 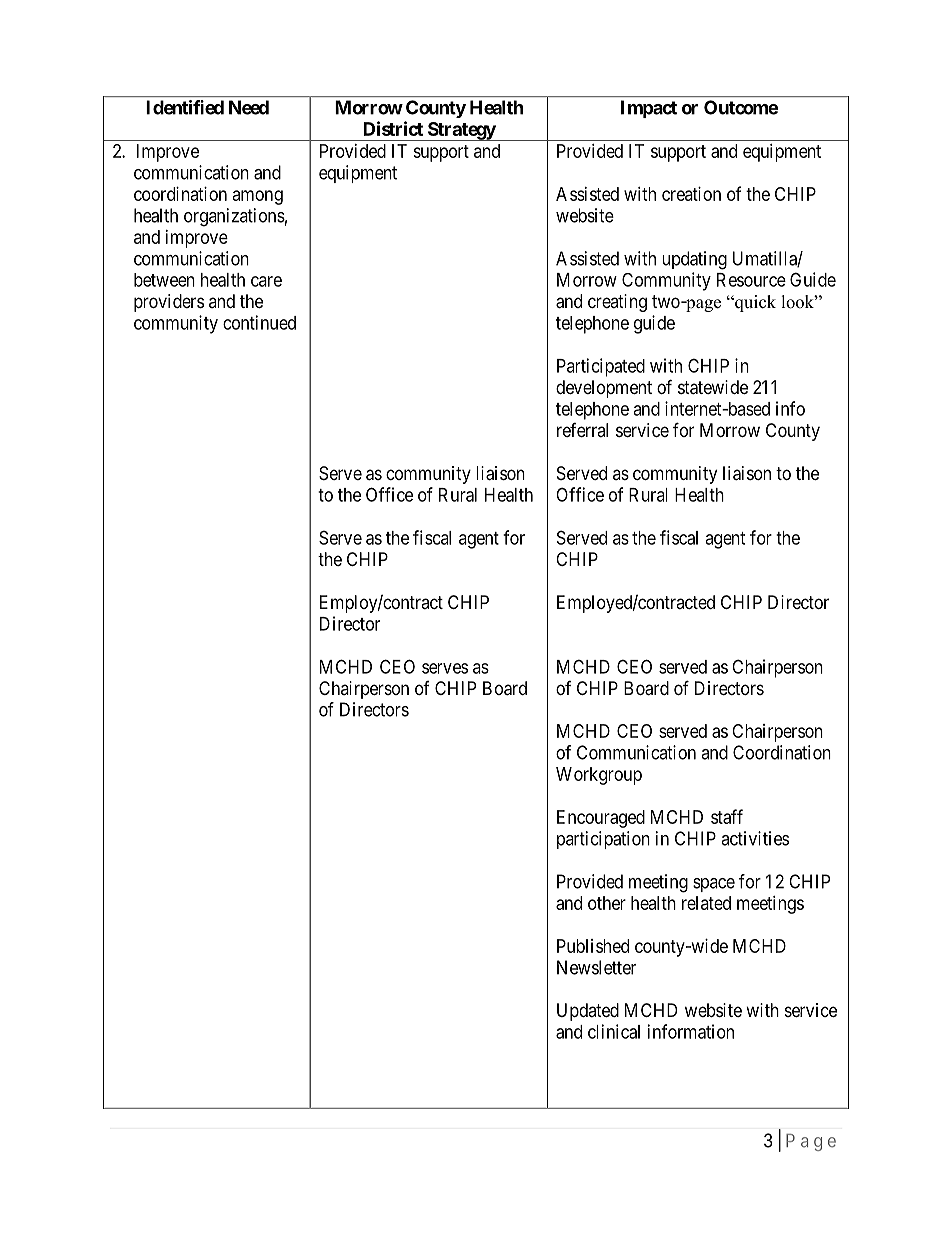 What do you see at coordinates (461, 131) in the screenshot?
I see `Strategy` at bounding box center [461, 131].
